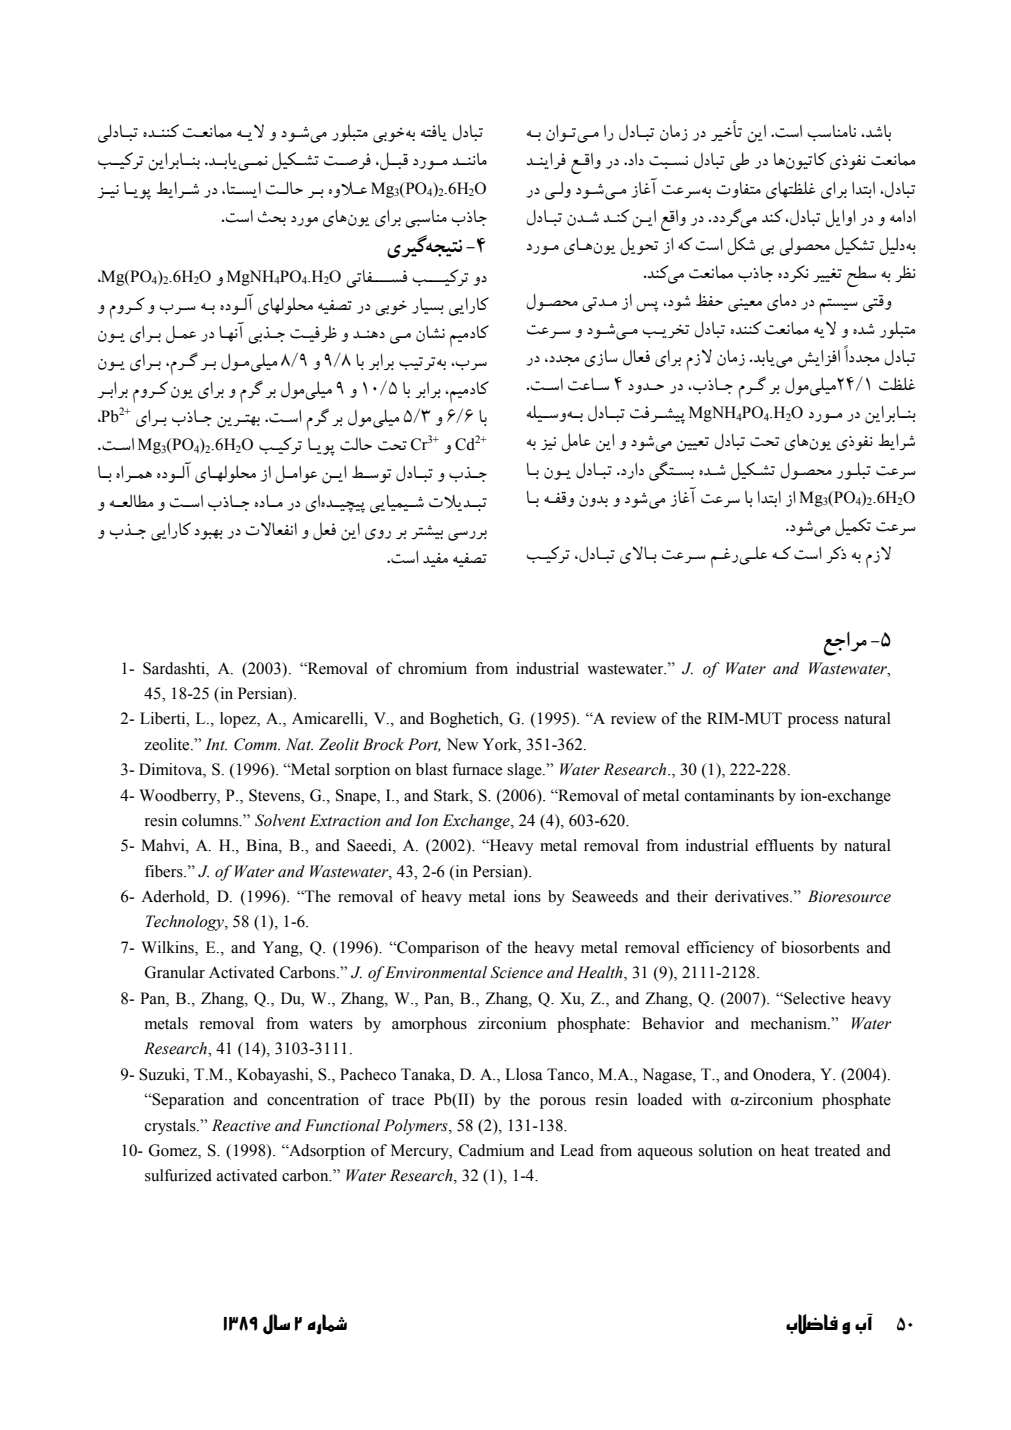 The width and height of the document is (1011, 1430). I want to click on contaminants, so click(729, 795).
